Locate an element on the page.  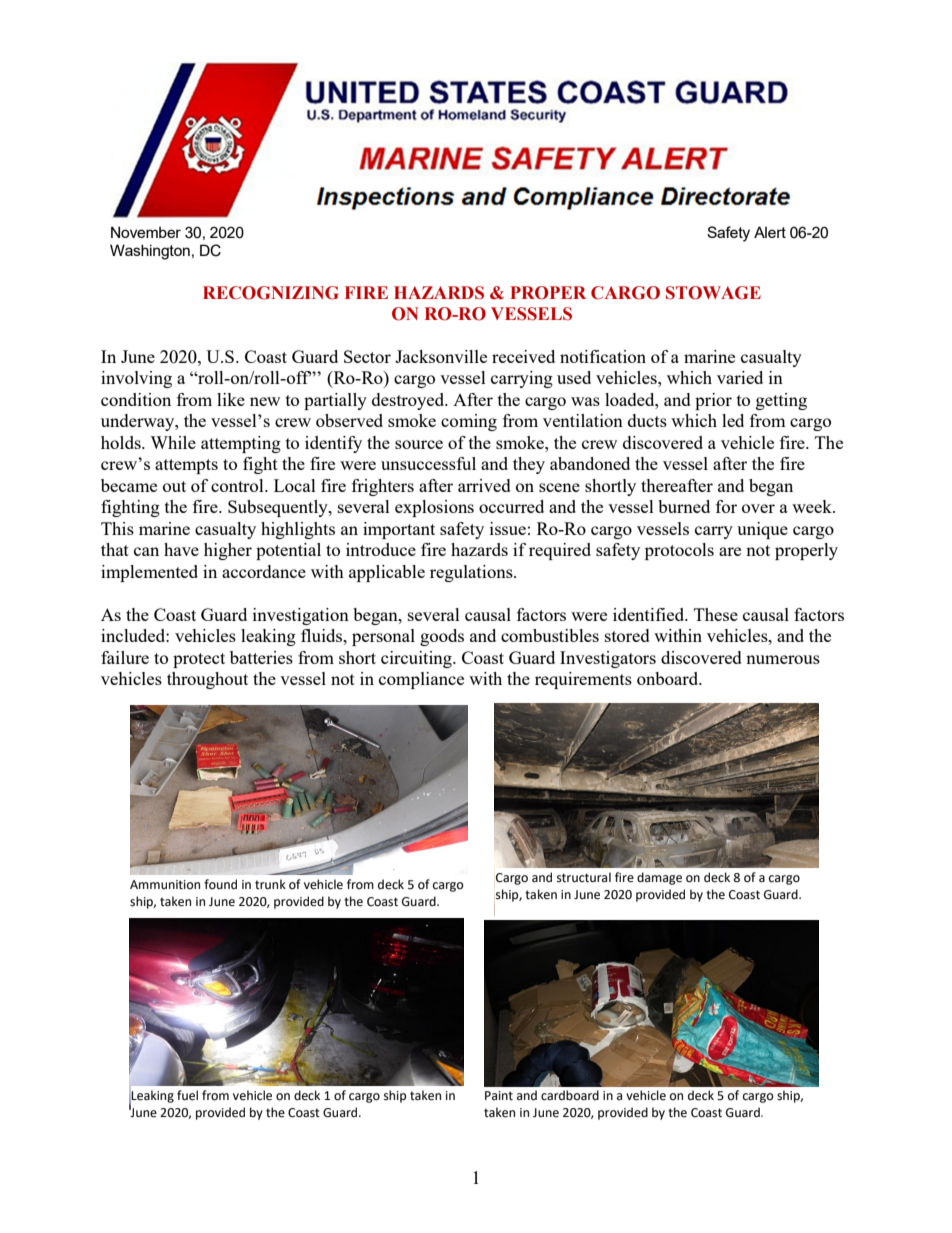
cardboard is located at coordinates (570, 1095).
